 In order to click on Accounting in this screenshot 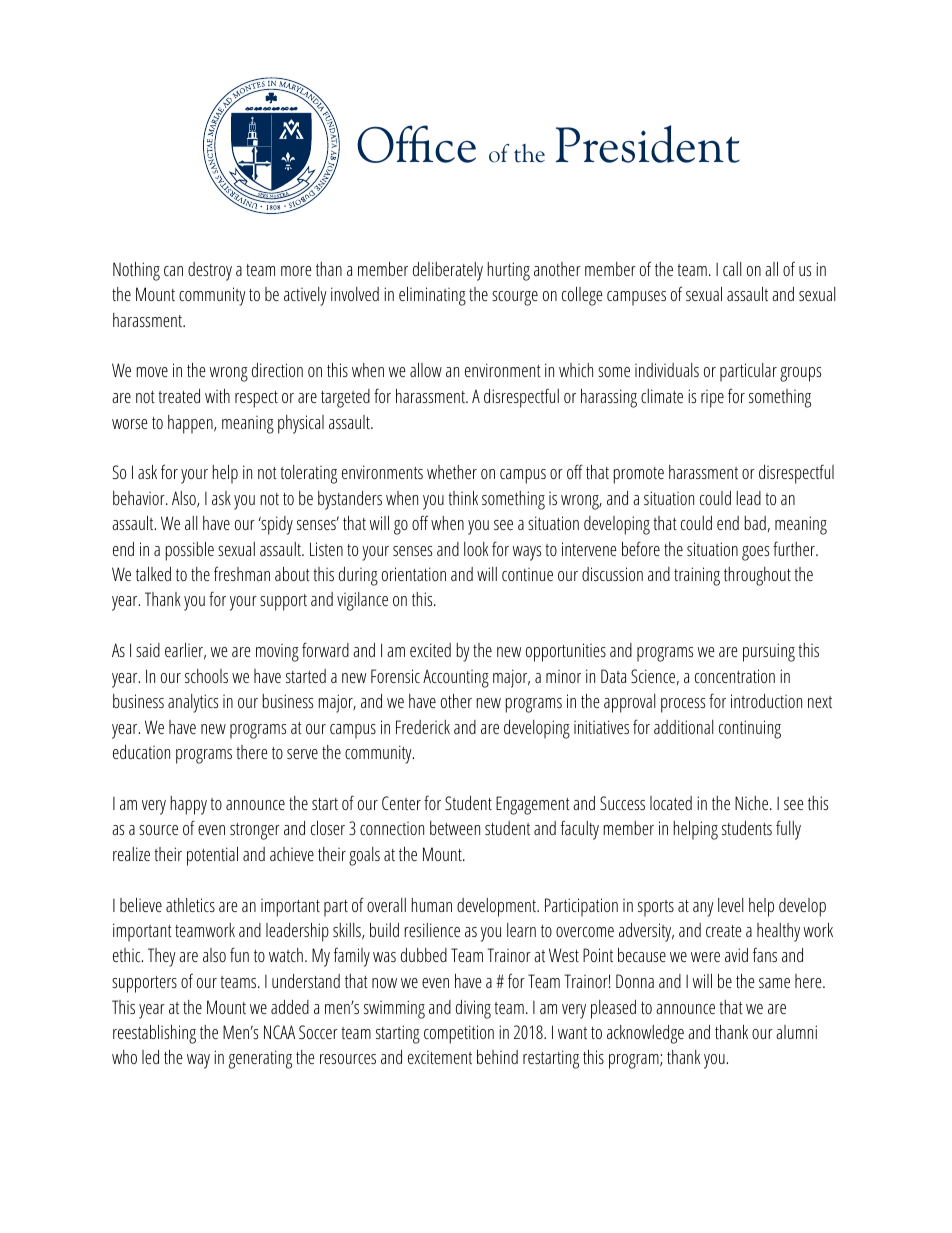, I will do `click(456, 678)`.
